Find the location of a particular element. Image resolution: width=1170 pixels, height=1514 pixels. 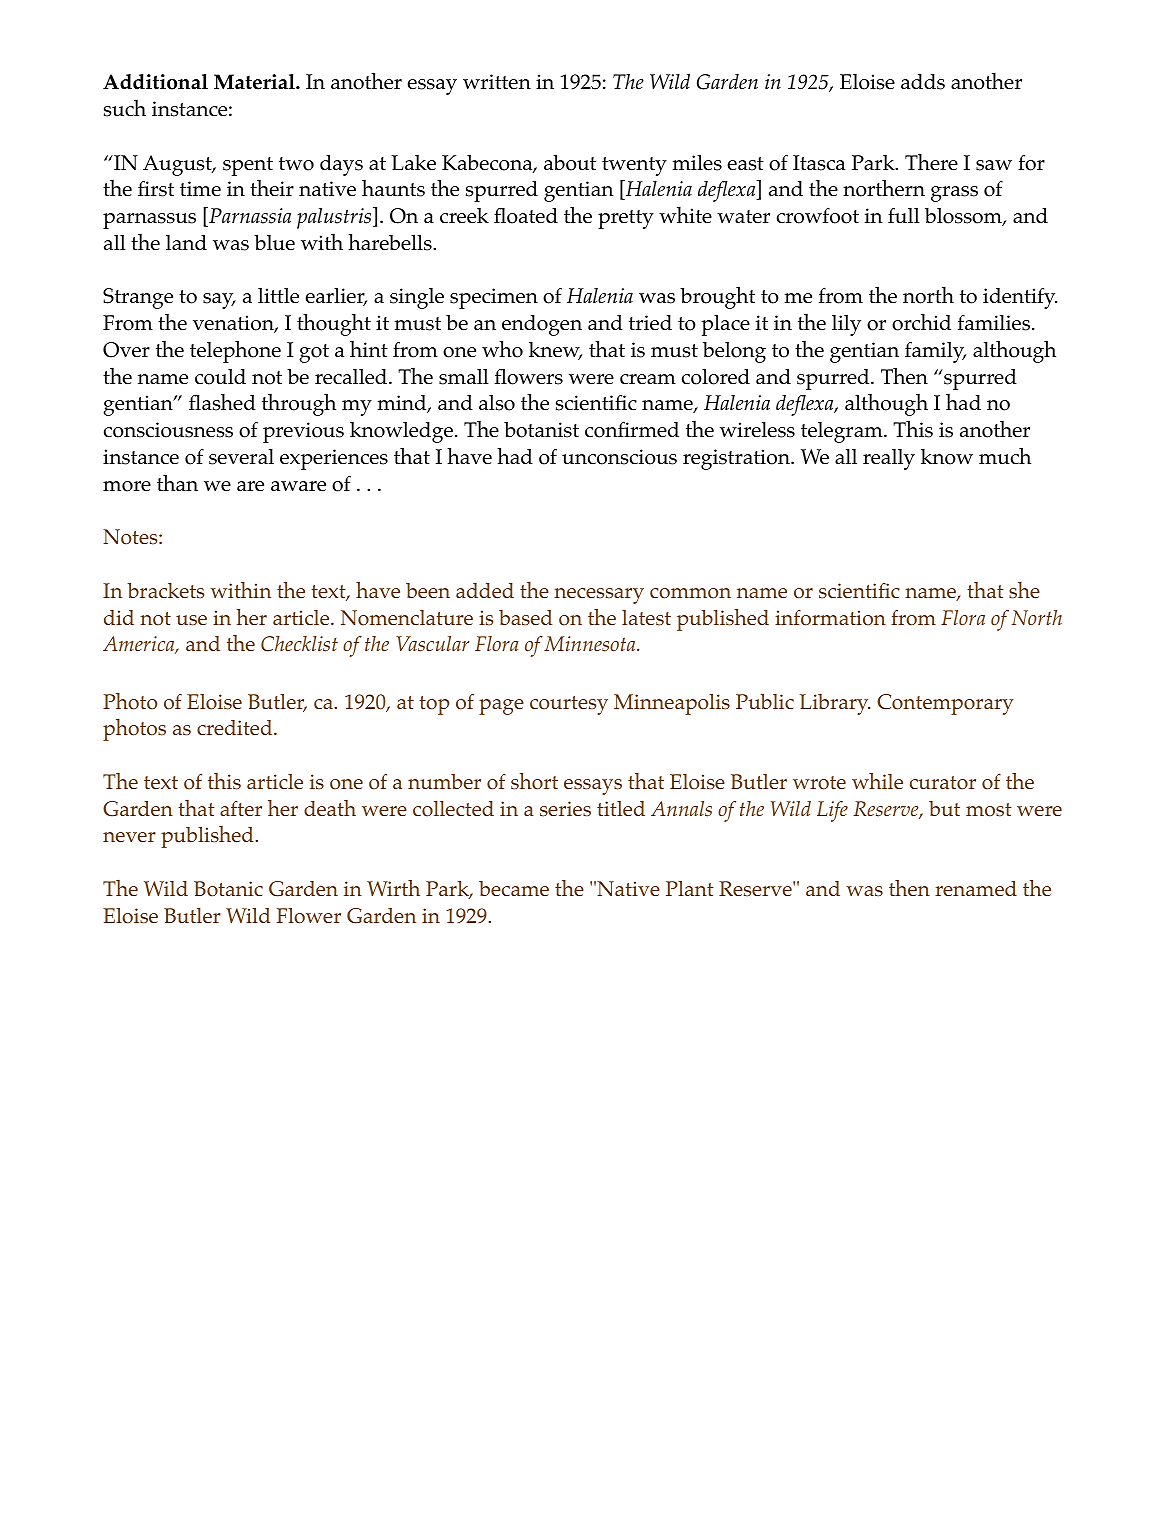

written is located at coordinates (497, 82).
